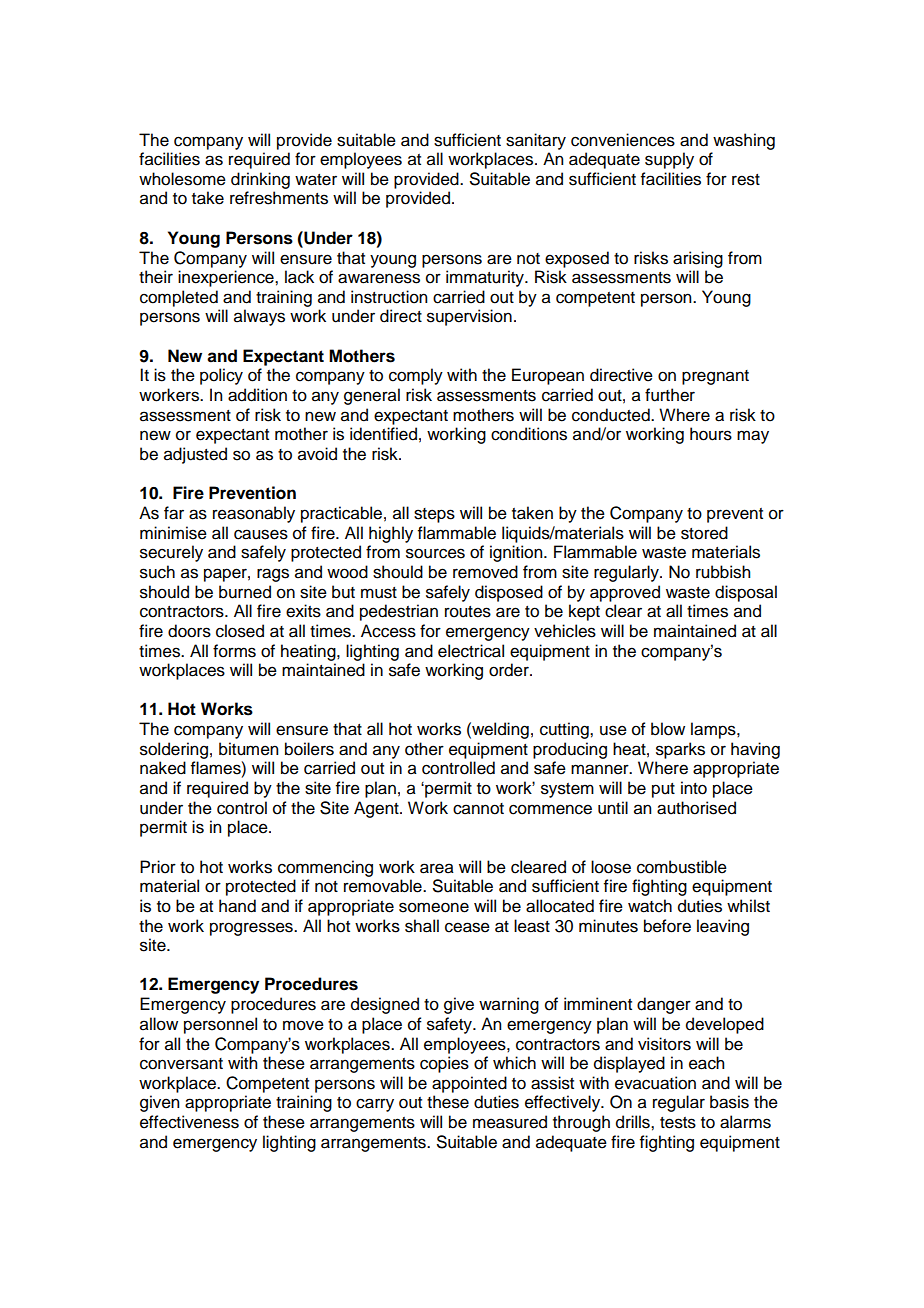 The width and height of the screenshot is (924, 1308). Describe the element at coordinates (469, 1084) in the screenshot. I see `appointed` at that location.
